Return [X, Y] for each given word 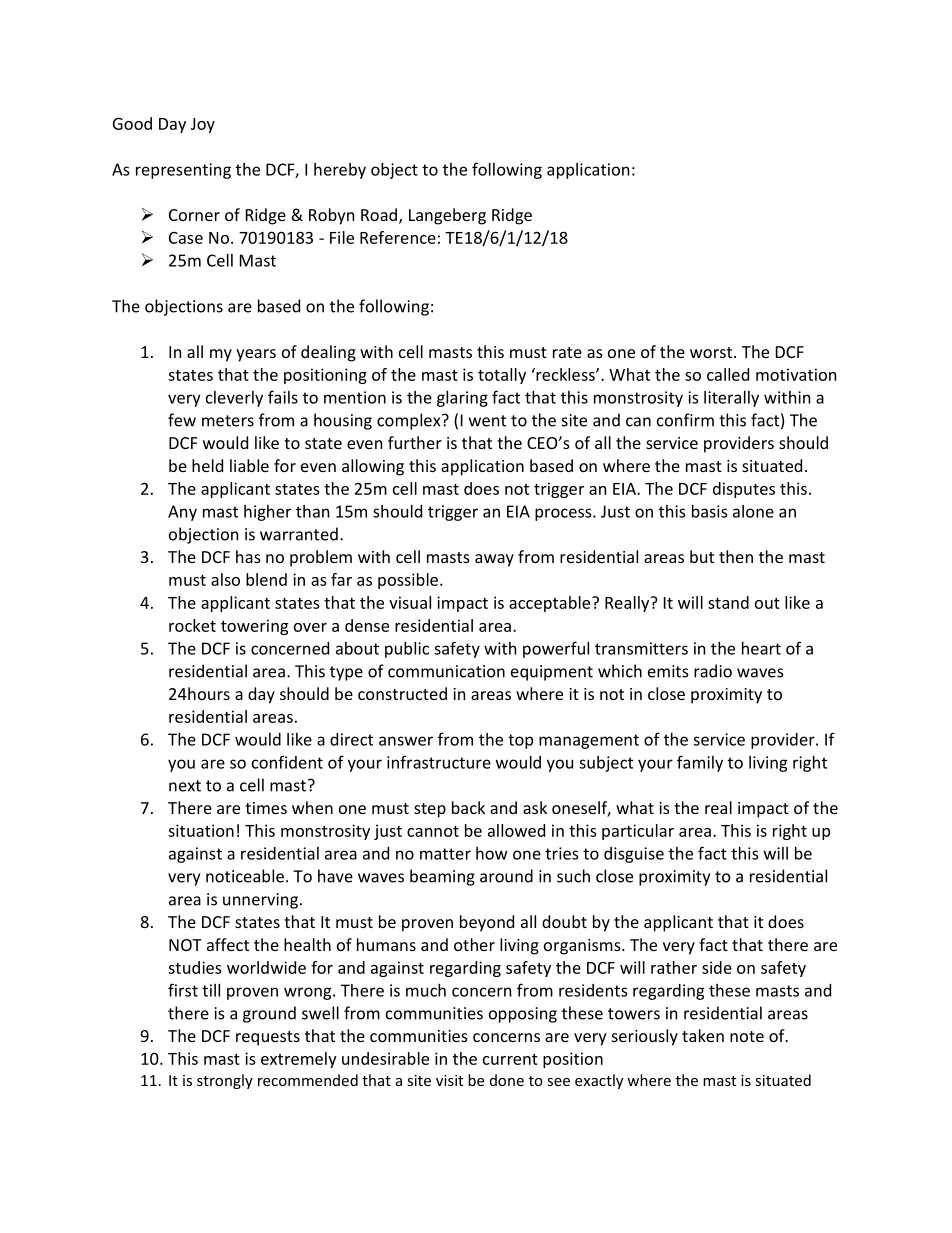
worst [712, 352]
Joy [203, 125]
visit [449, 1080]
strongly [225, 1081]
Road [379, 214]
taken [703, 1035]
